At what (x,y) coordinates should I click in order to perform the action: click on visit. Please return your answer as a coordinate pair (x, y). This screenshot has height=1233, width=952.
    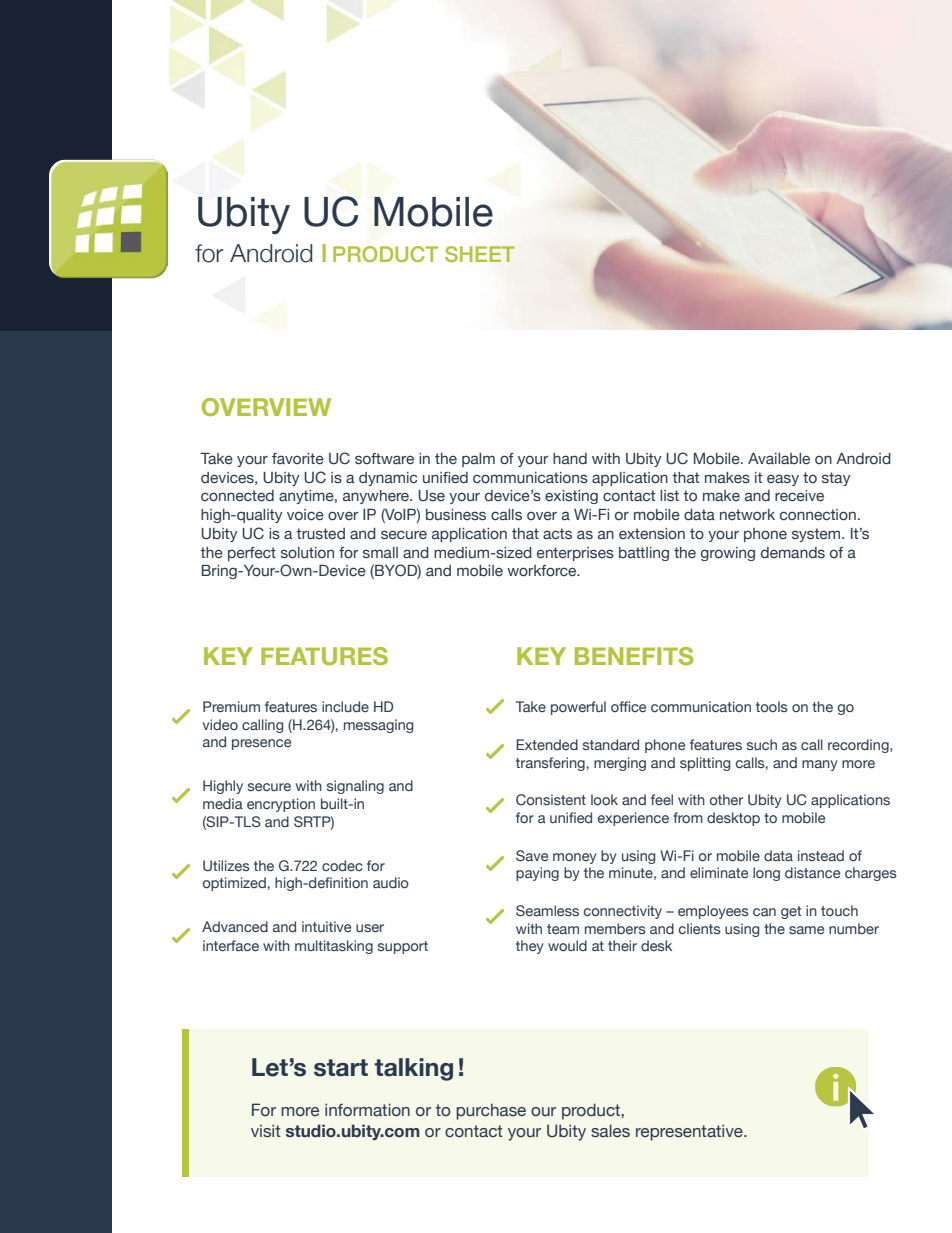
    Looking at the image, I should click on (266, 1130).
